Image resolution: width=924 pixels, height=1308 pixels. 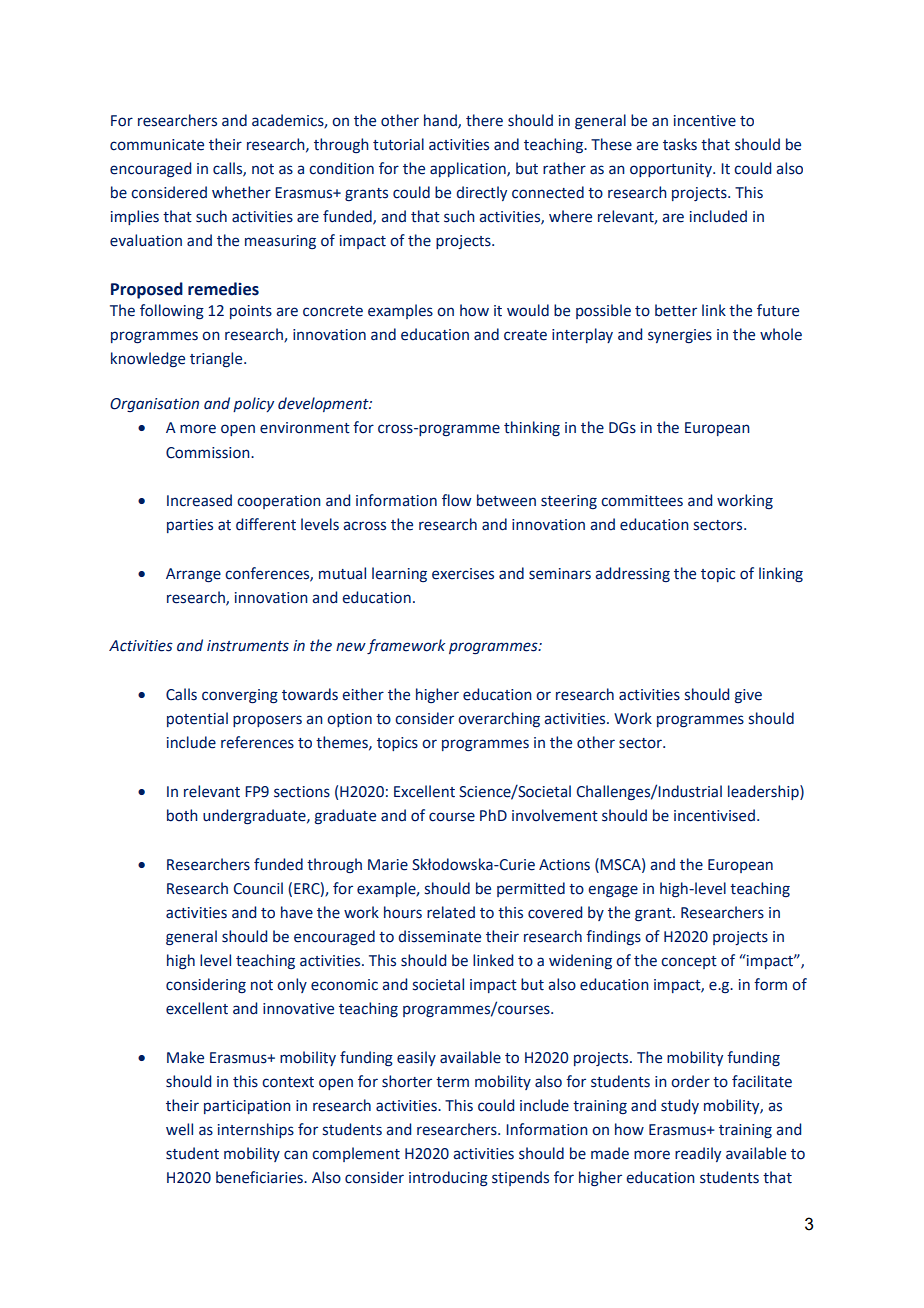 I want to click on communicate, so click(x=157, y=145).
